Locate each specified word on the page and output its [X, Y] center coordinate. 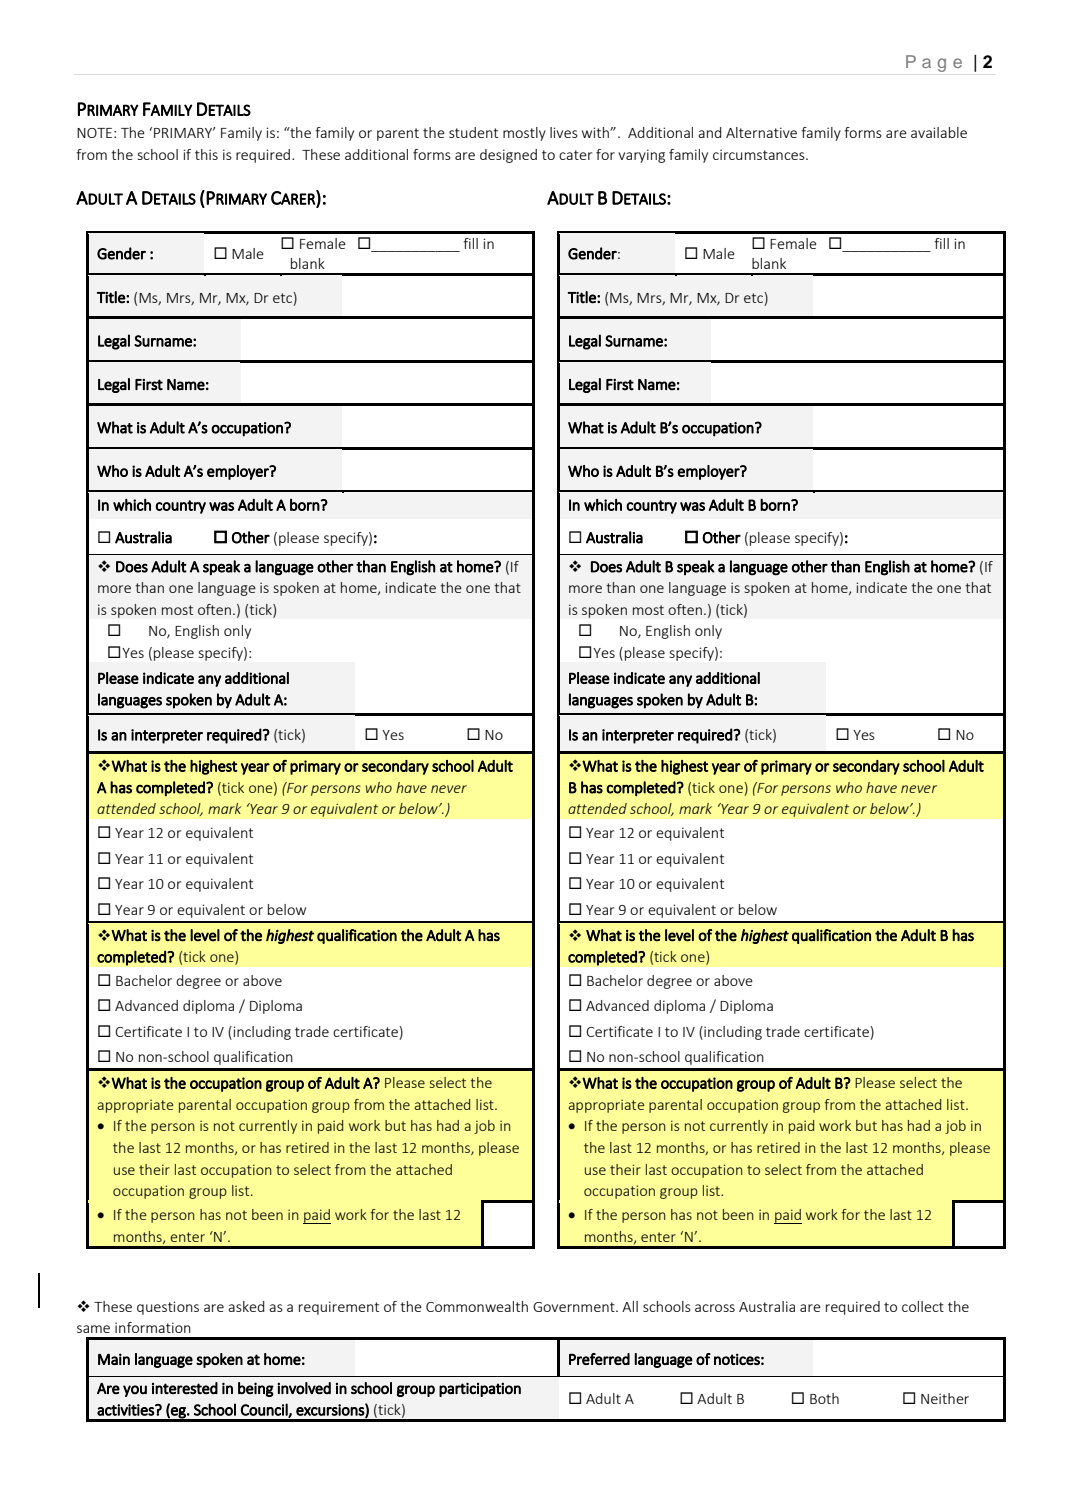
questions [168, 1308]
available [939, 132]
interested [185, 1388]
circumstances [760, 154]
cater [575, 155]
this [206, 154]
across [715, 1308]
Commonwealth [477, 1306]
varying [641, 156]
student [473, 132]
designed [508, 156]
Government [575, 1307]
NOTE [96, 133]
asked [246, 1306]
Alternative [761, 132]
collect [923, 1306]
